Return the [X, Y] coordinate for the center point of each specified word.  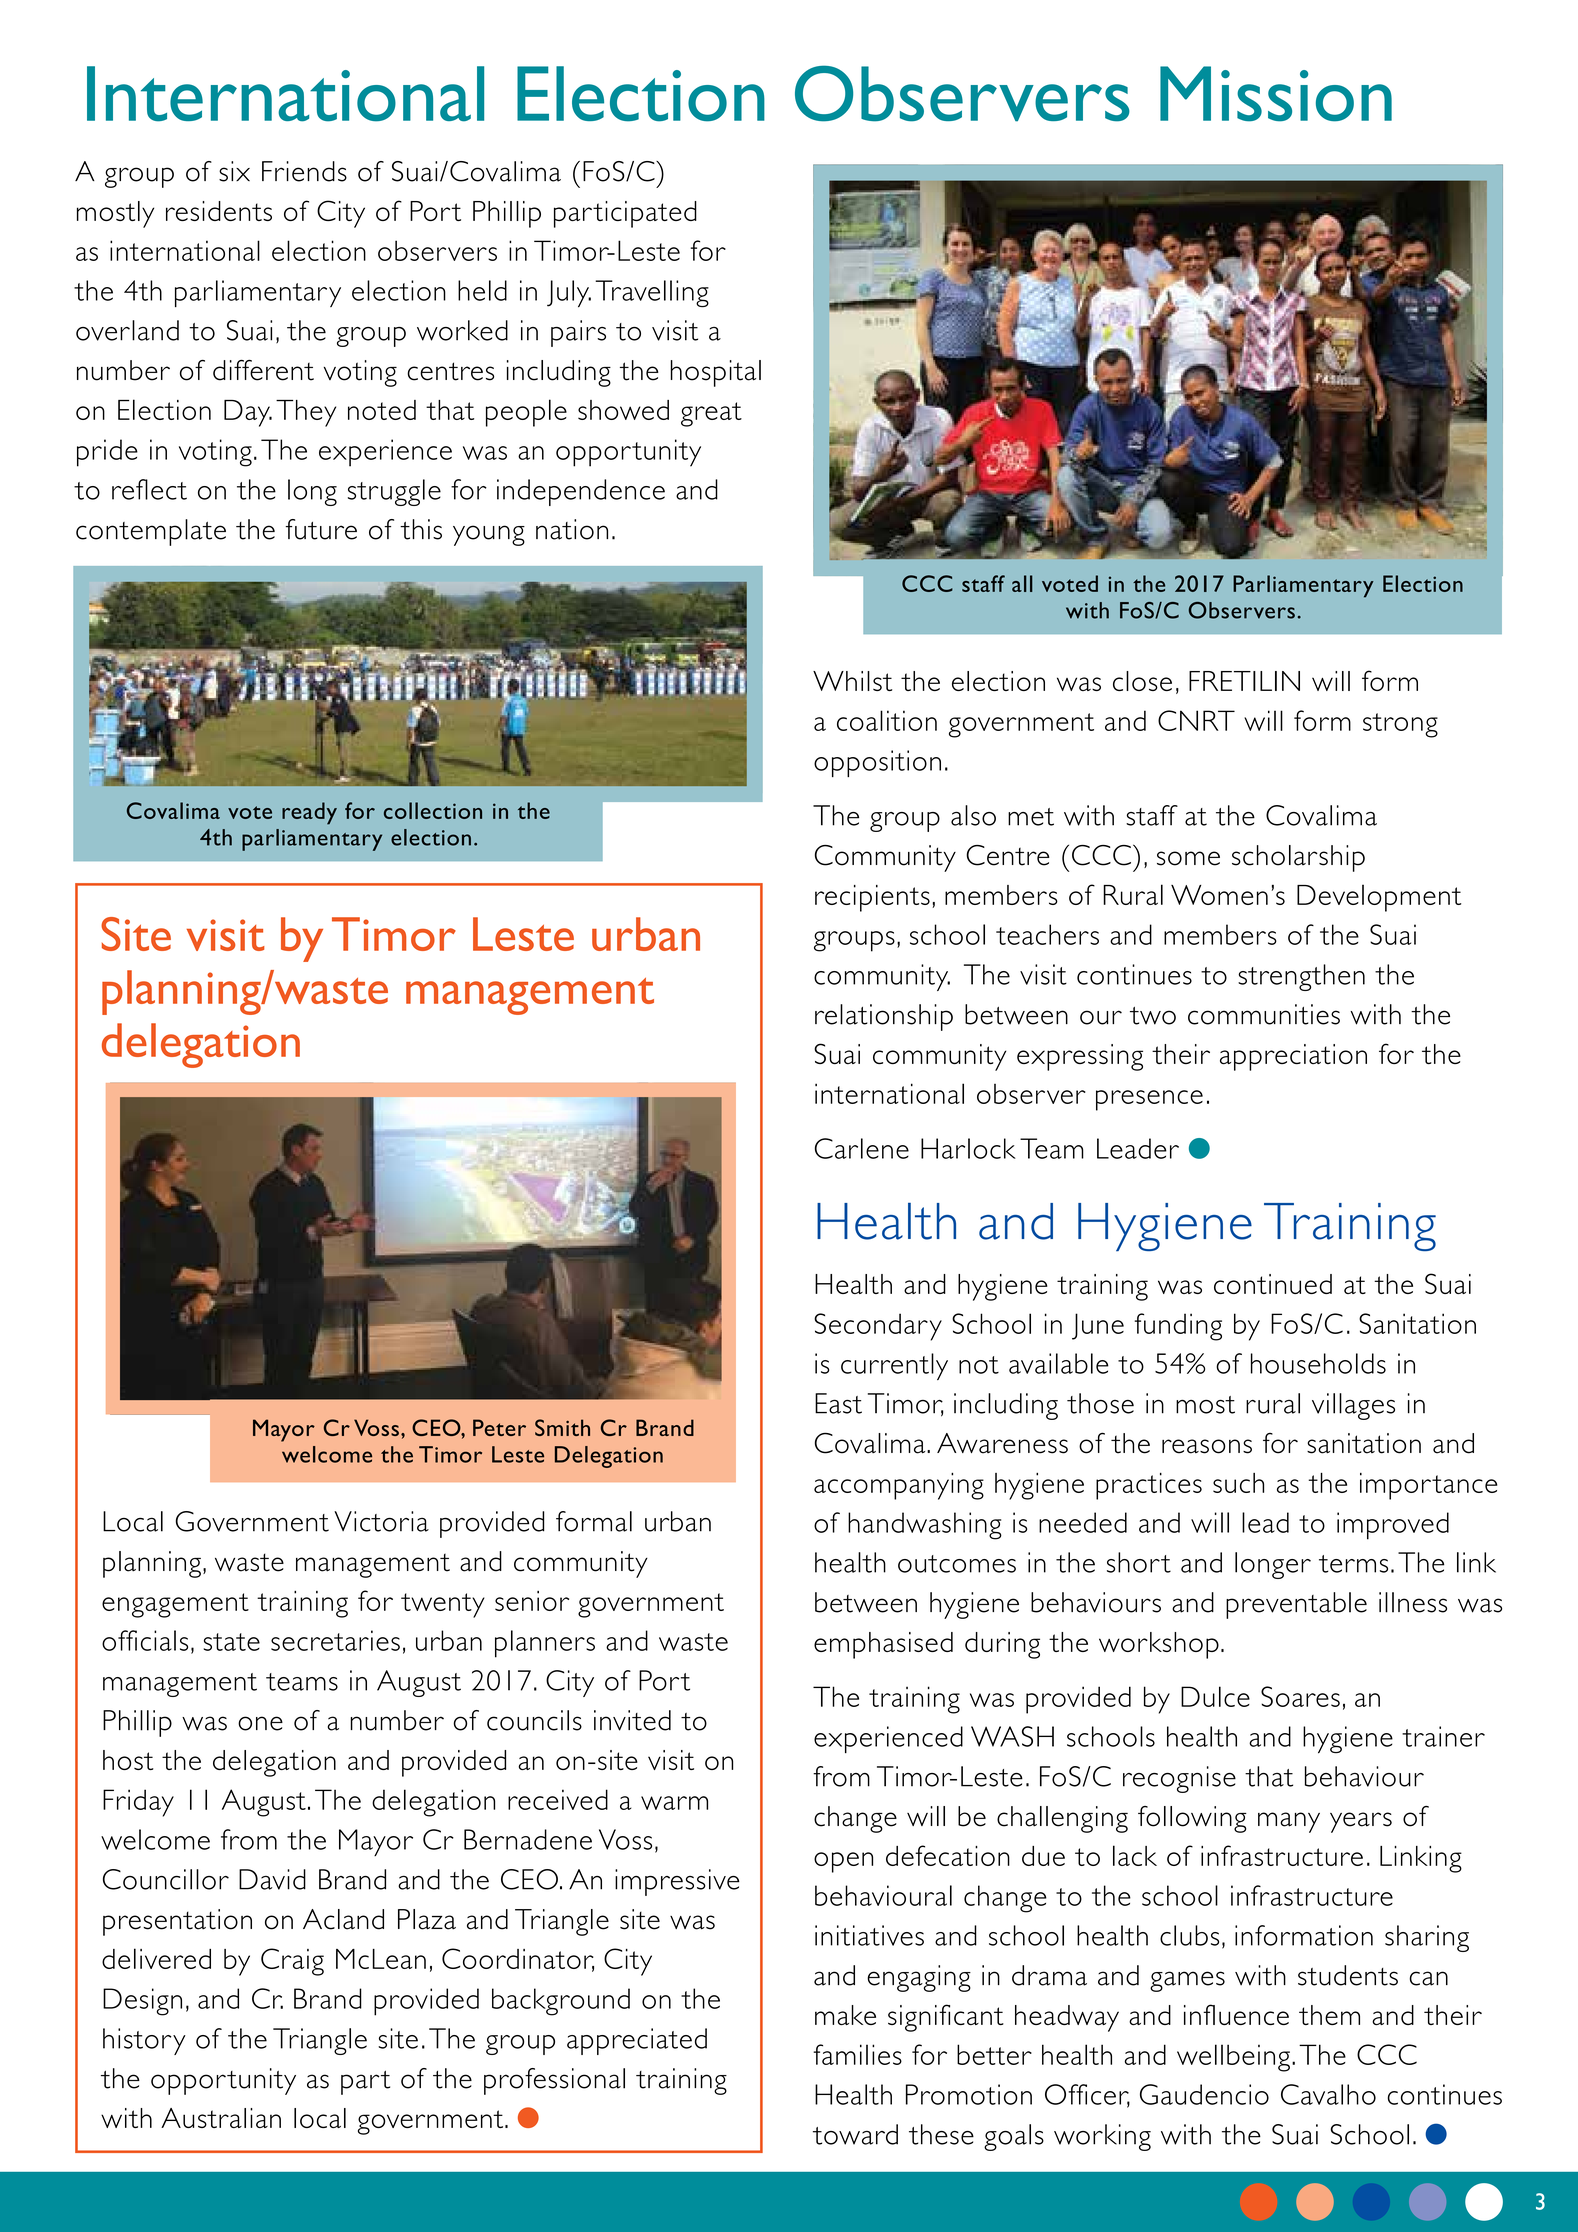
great [711, 414]
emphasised [883, 1645]
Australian [221, 2118]
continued [1273, 1284]
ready [309, 813]
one [260, 1723]
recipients [872, 898]
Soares [1300, 1696]
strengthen [1301, 977]
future [321, 529]
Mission [1276, 94]
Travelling [652, 293]
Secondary [878, 1327]
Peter [499, 1427]
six [234, 171]
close [1142, 681]
